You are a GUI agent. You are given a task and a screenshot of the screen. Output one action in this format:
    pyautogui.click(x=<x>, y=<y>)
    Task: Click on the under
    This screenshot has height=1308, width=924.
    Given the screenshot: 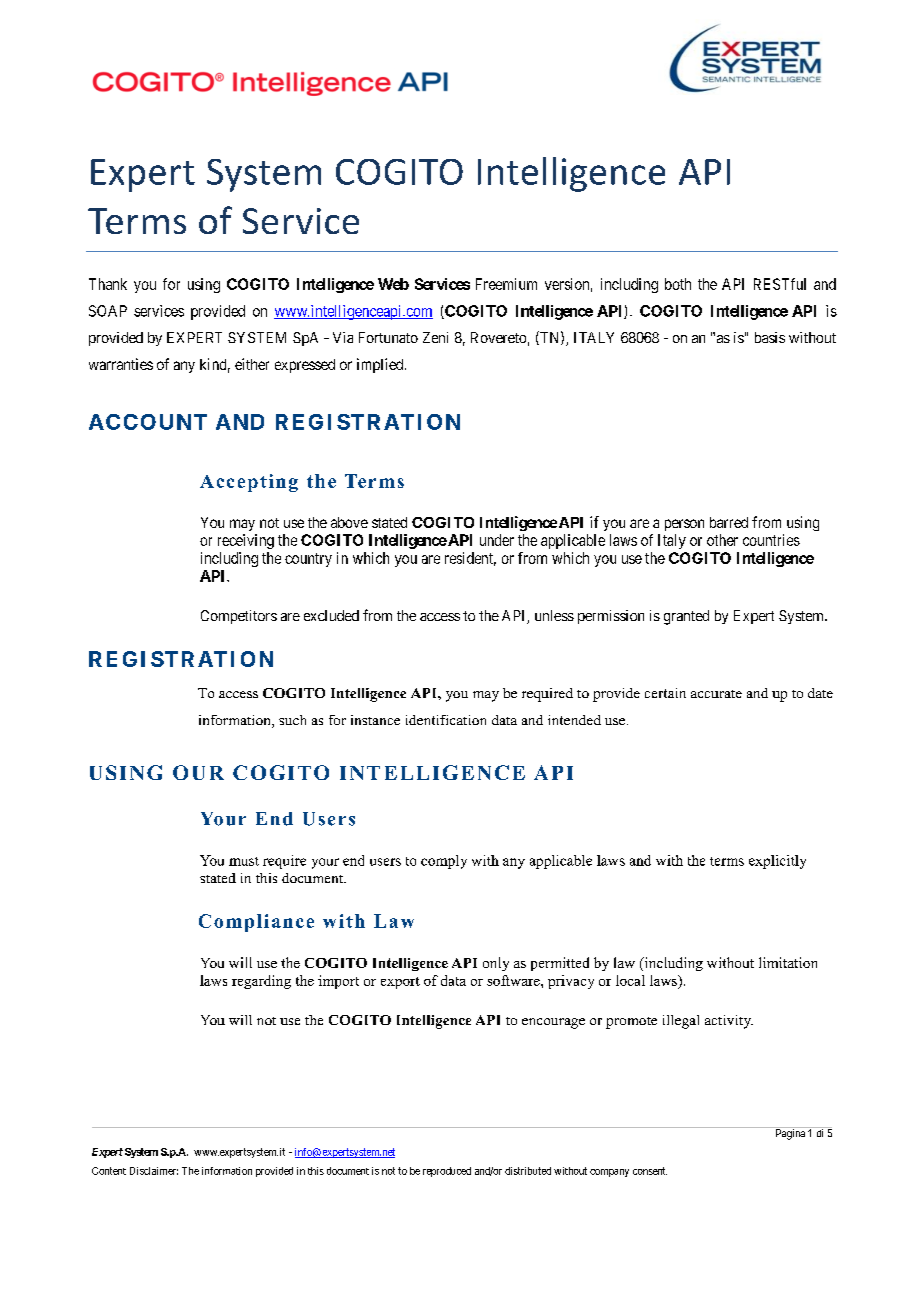 What is the action you would take?
    pyautogui.click(x=497, y=540)
